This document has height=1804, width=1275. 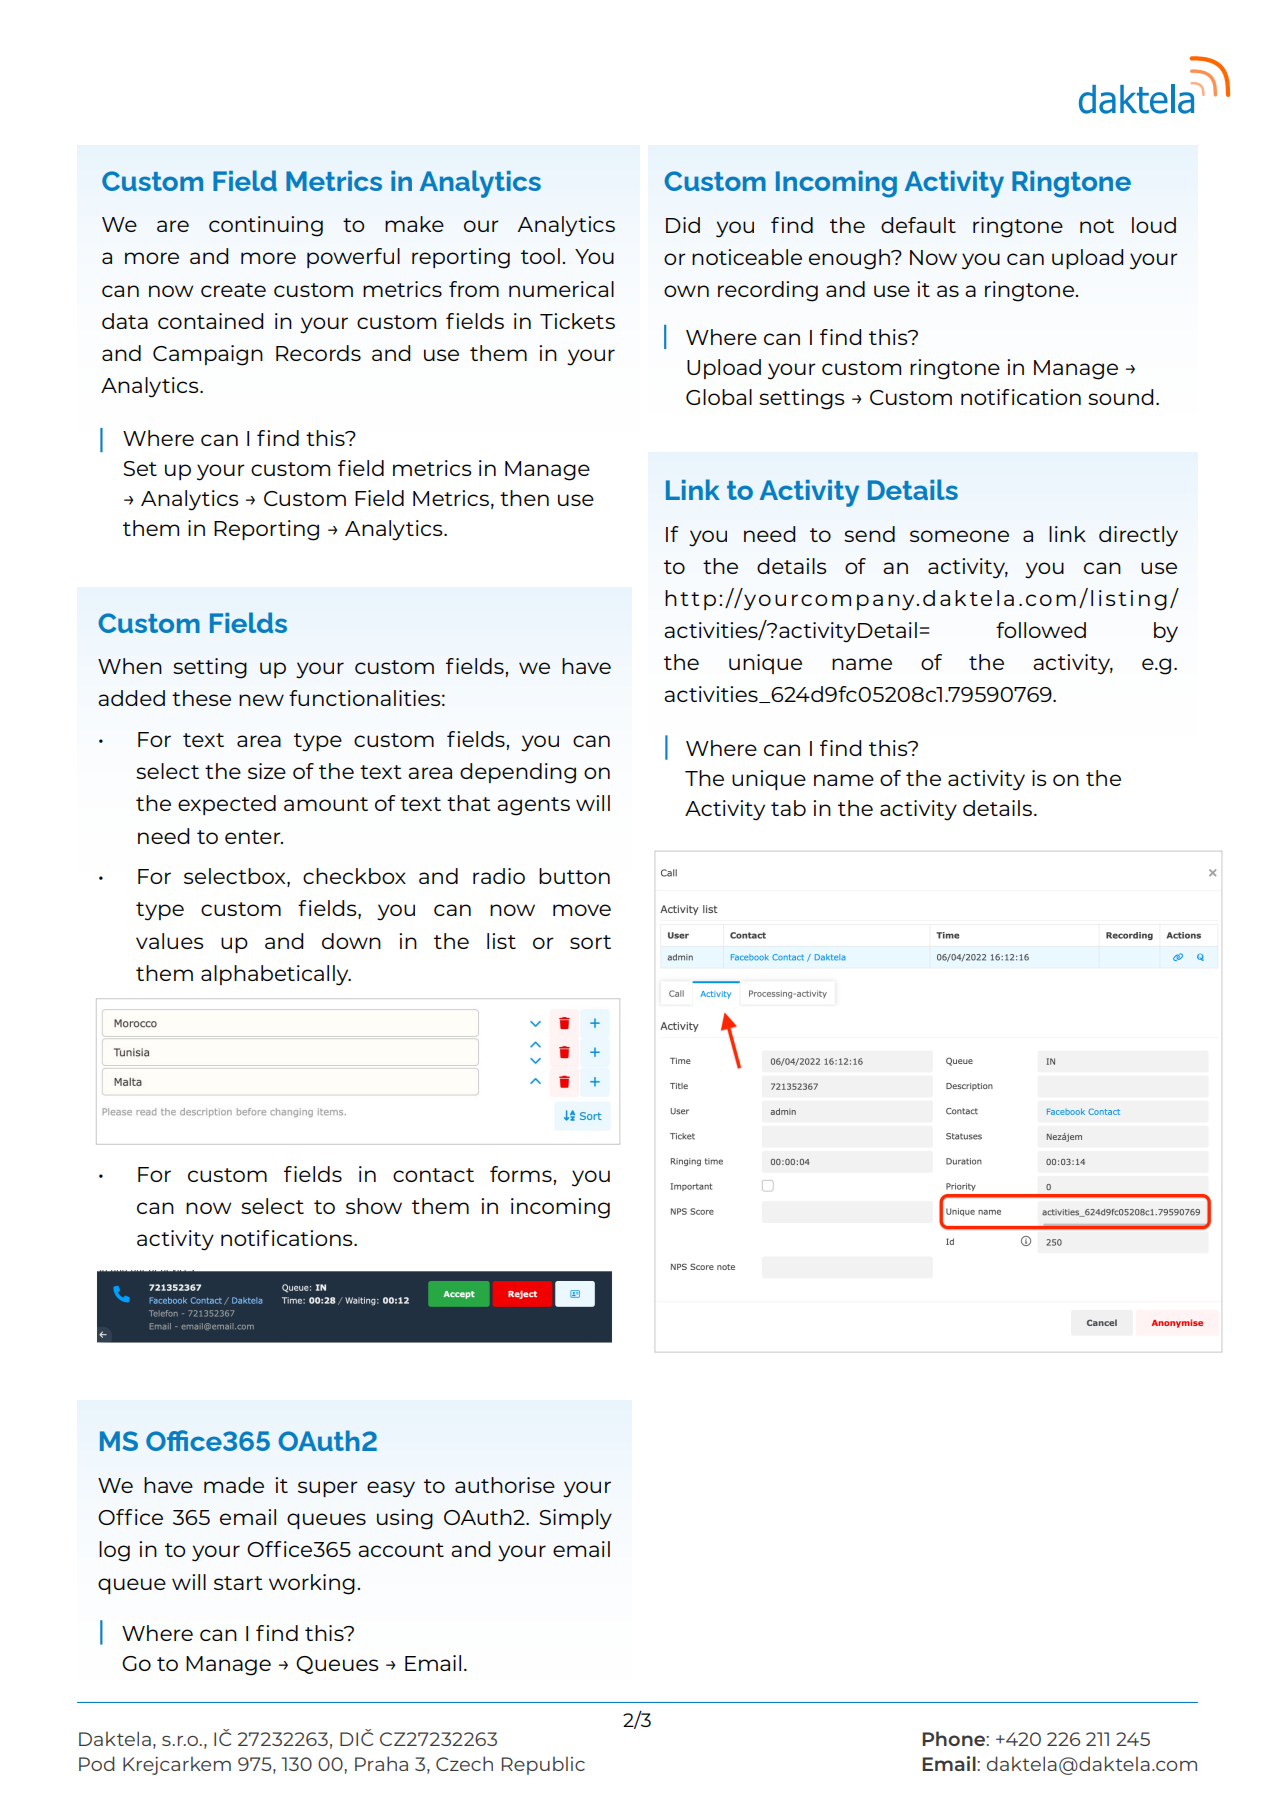 What do you see at coordinates (267, 771) in the document?
I see `size` at bounding box center [267, 771].
